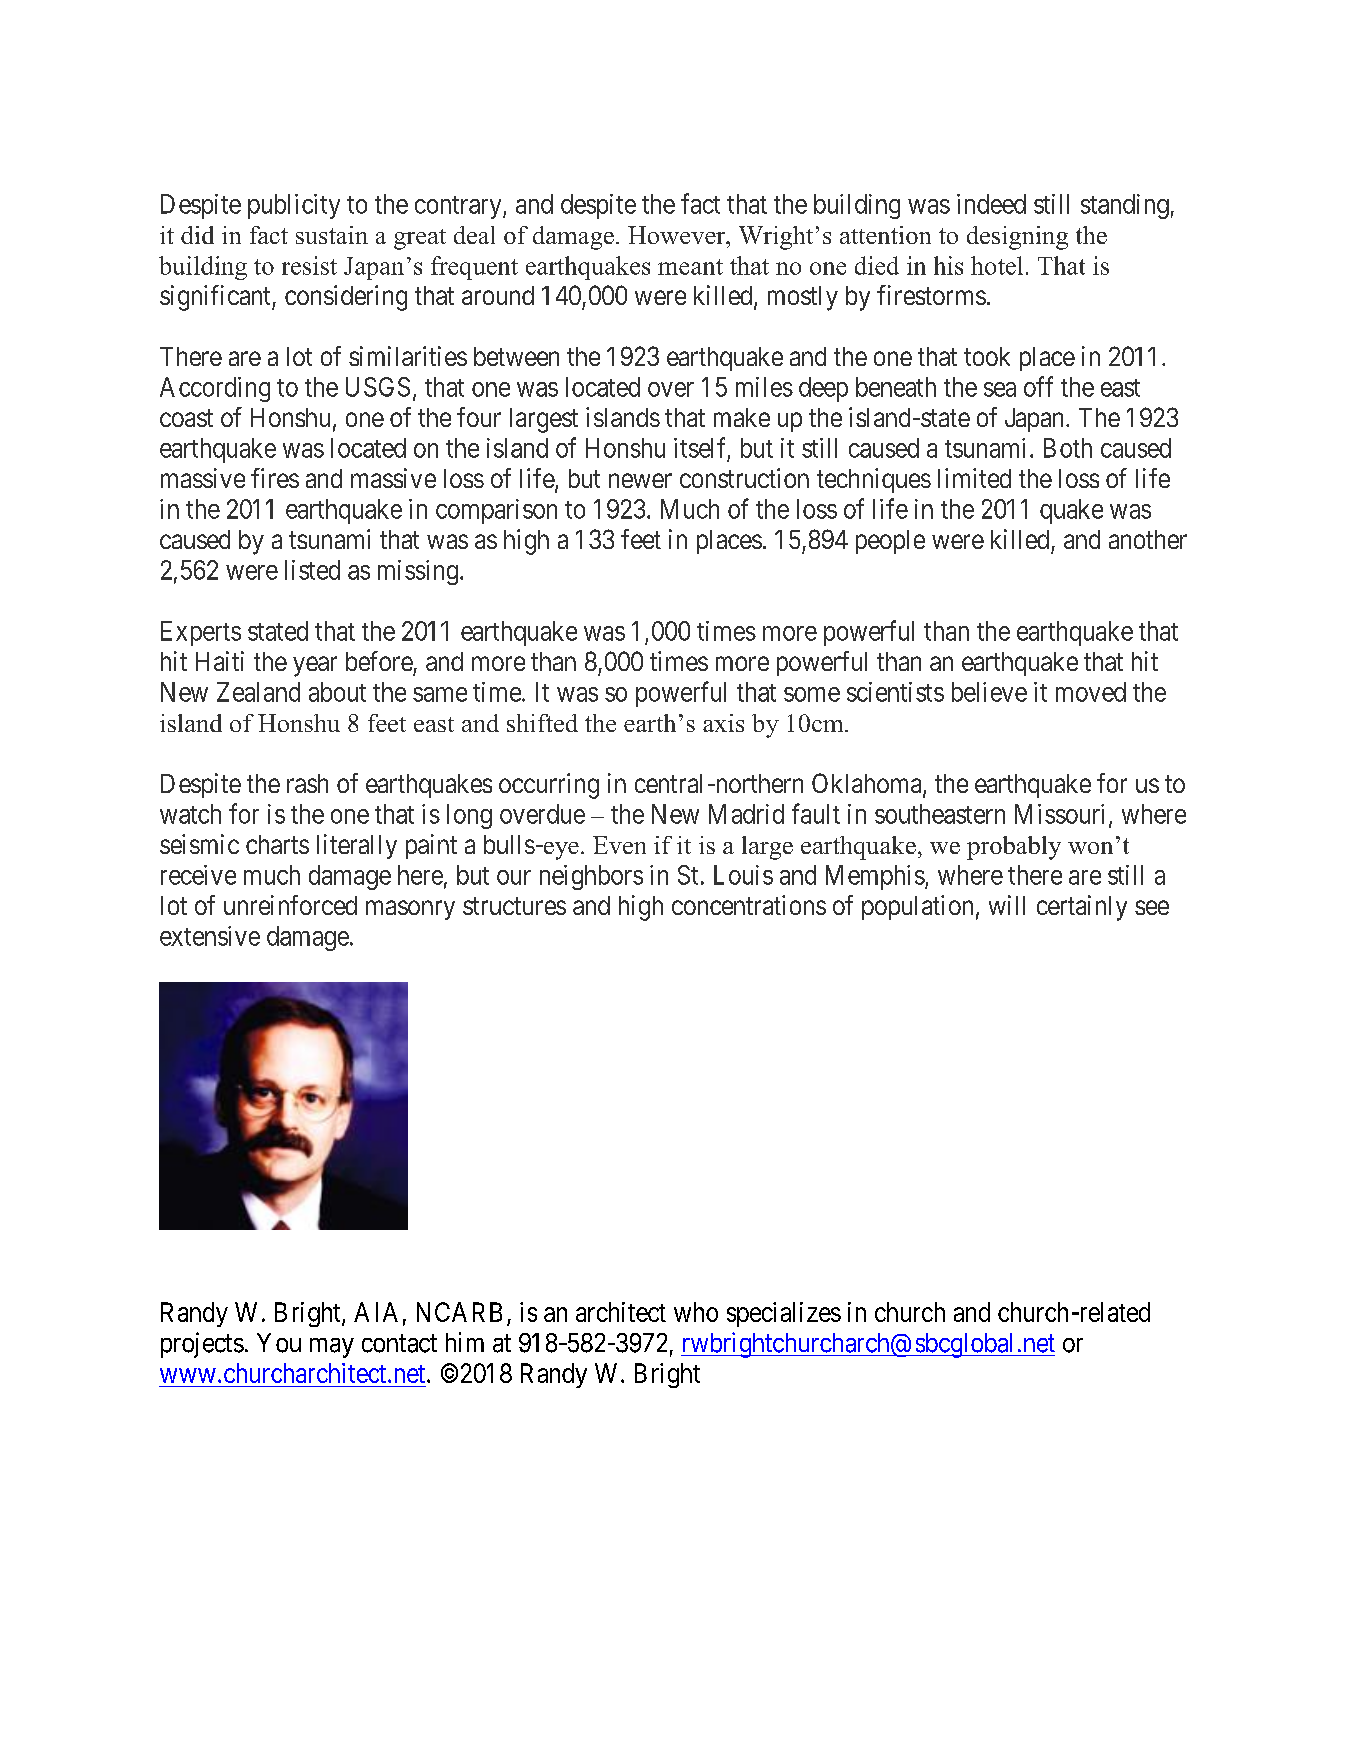 The image size is (1352, 1750). What do you see at coordinates (1017, 238) in the page?
I see `designing` at bounding box center [1017, 238].
